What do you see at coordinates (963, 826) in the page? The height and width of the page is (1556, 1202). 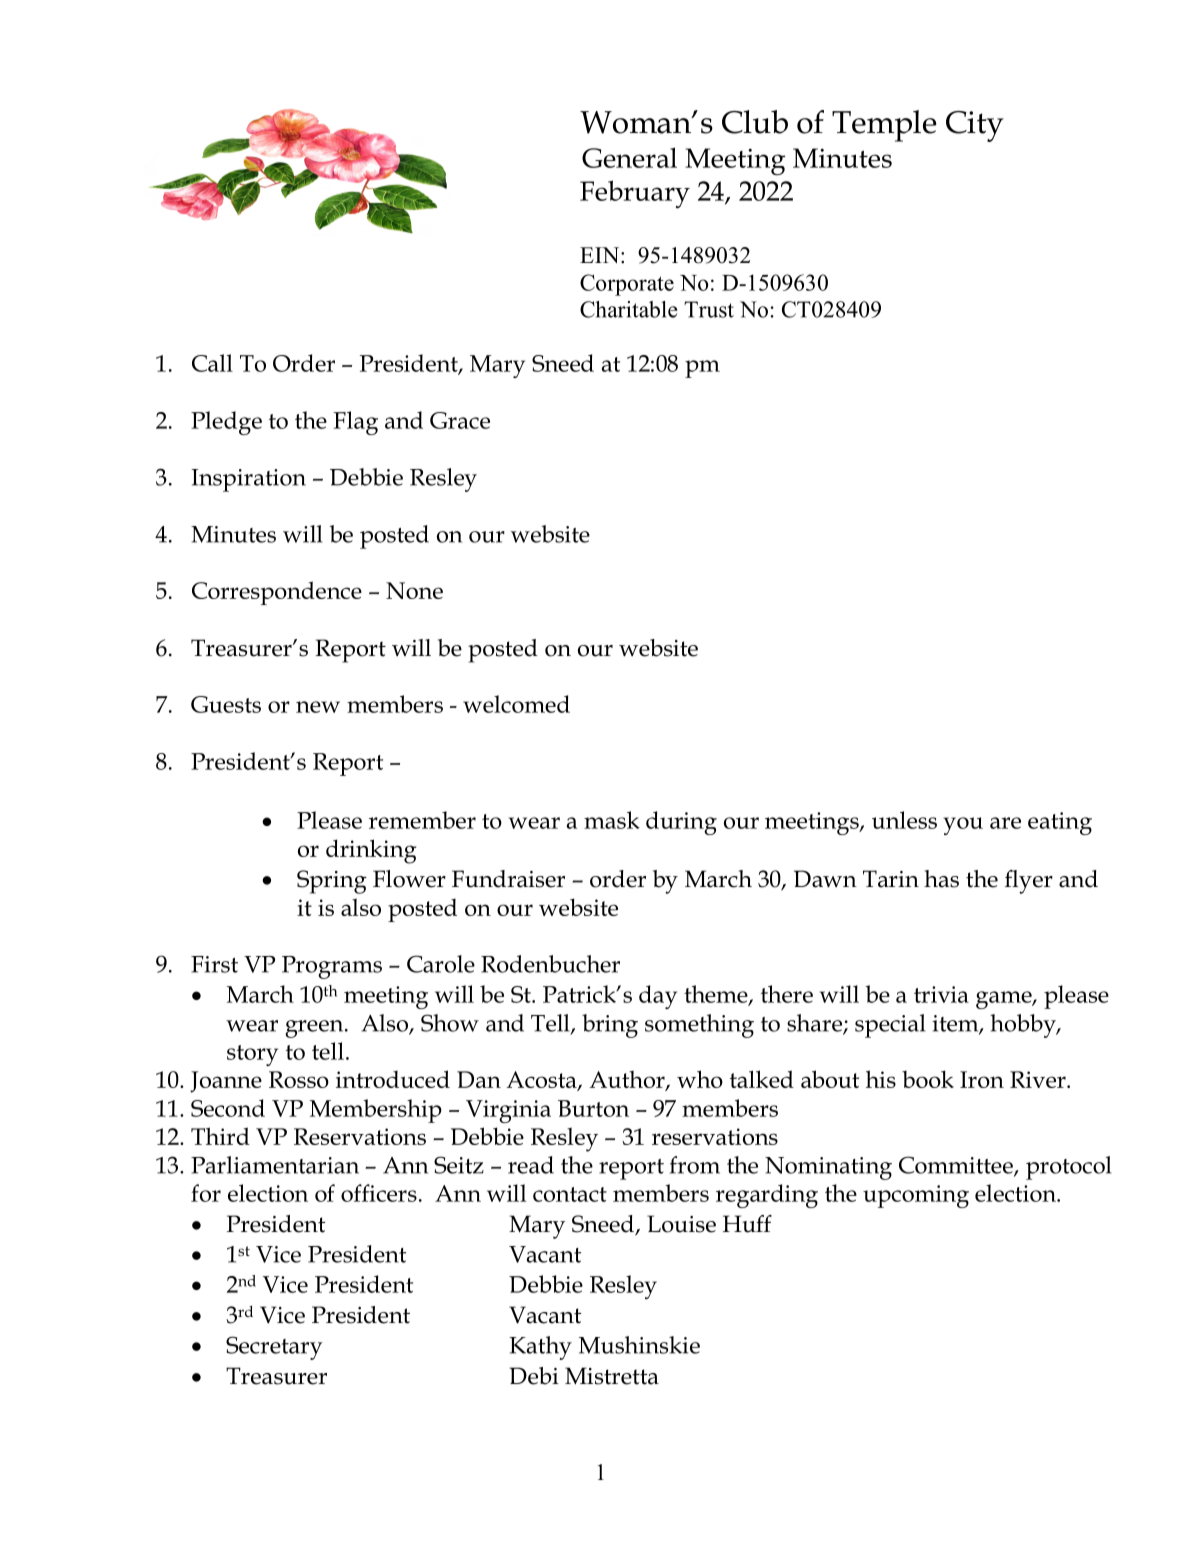 I see `you` at bounding box center [963, 826].
